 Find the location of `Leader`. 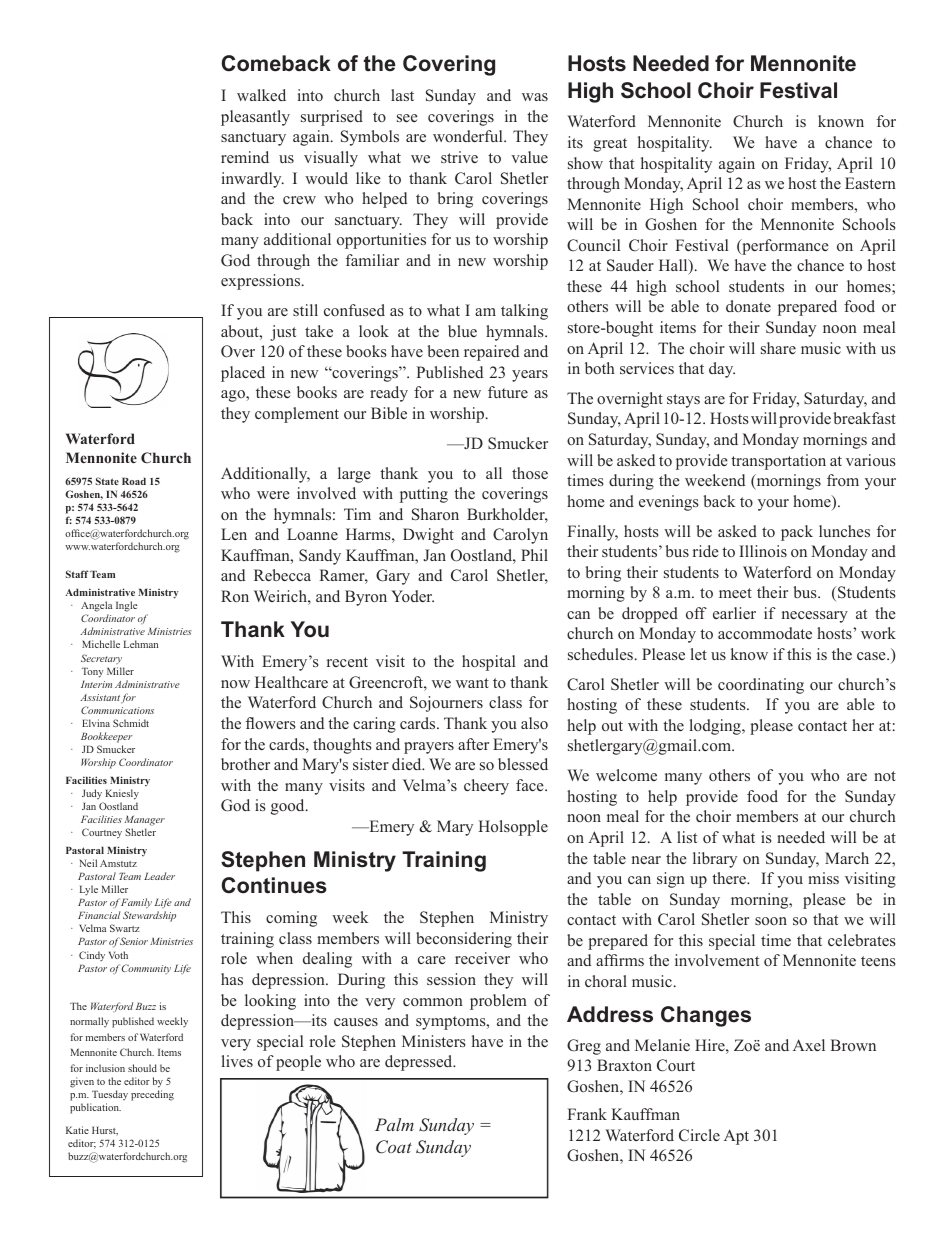

Leader is located at coordinates (159, 876).
